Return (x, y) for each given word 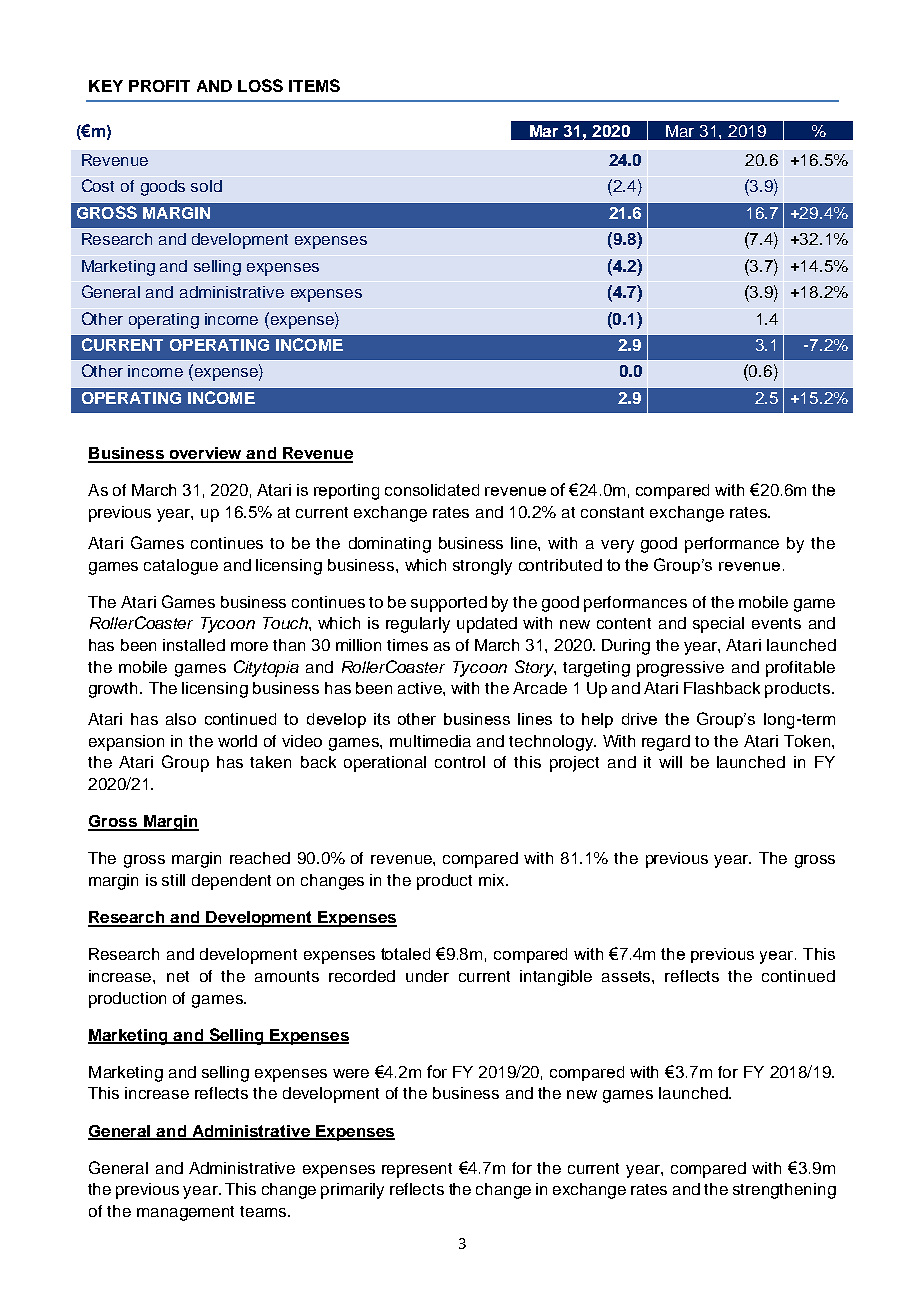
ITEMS (314, 85)
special (718, 625)
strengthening (784, 1191)
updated (487, 625)
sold (206, 186)
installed (194, 645)
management (185, 1213)
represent (417, 1170)
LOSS (260, 85)
